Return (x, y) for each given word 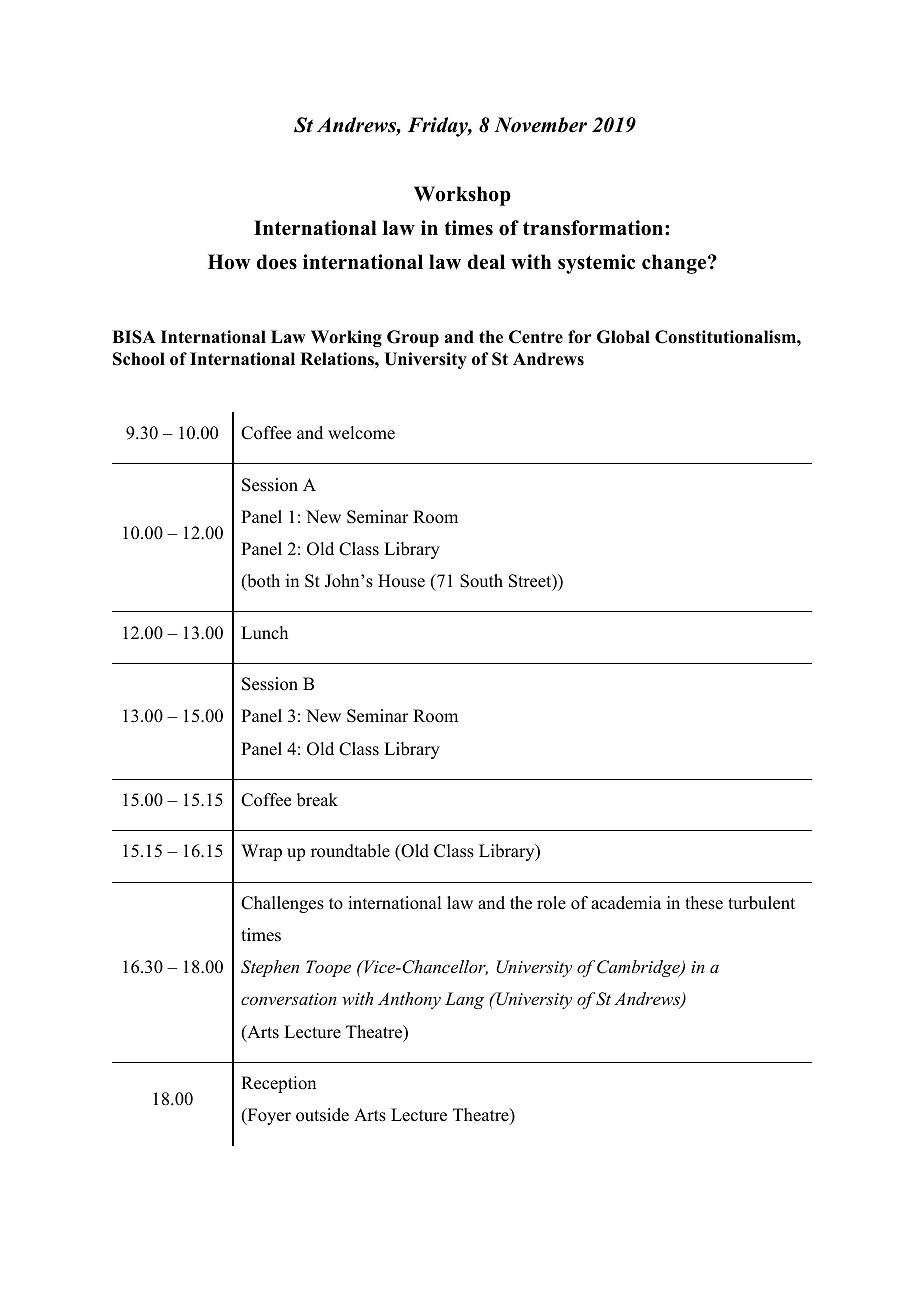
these (704, 903)
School (139, 359)
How (229, 262)
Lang (464, 1000)
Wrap (261, 852)
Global (623, 337)
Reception (278, 1084)
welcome (361, 433)
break (317, 800)
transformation (594, 228)
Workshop (462, 196)
